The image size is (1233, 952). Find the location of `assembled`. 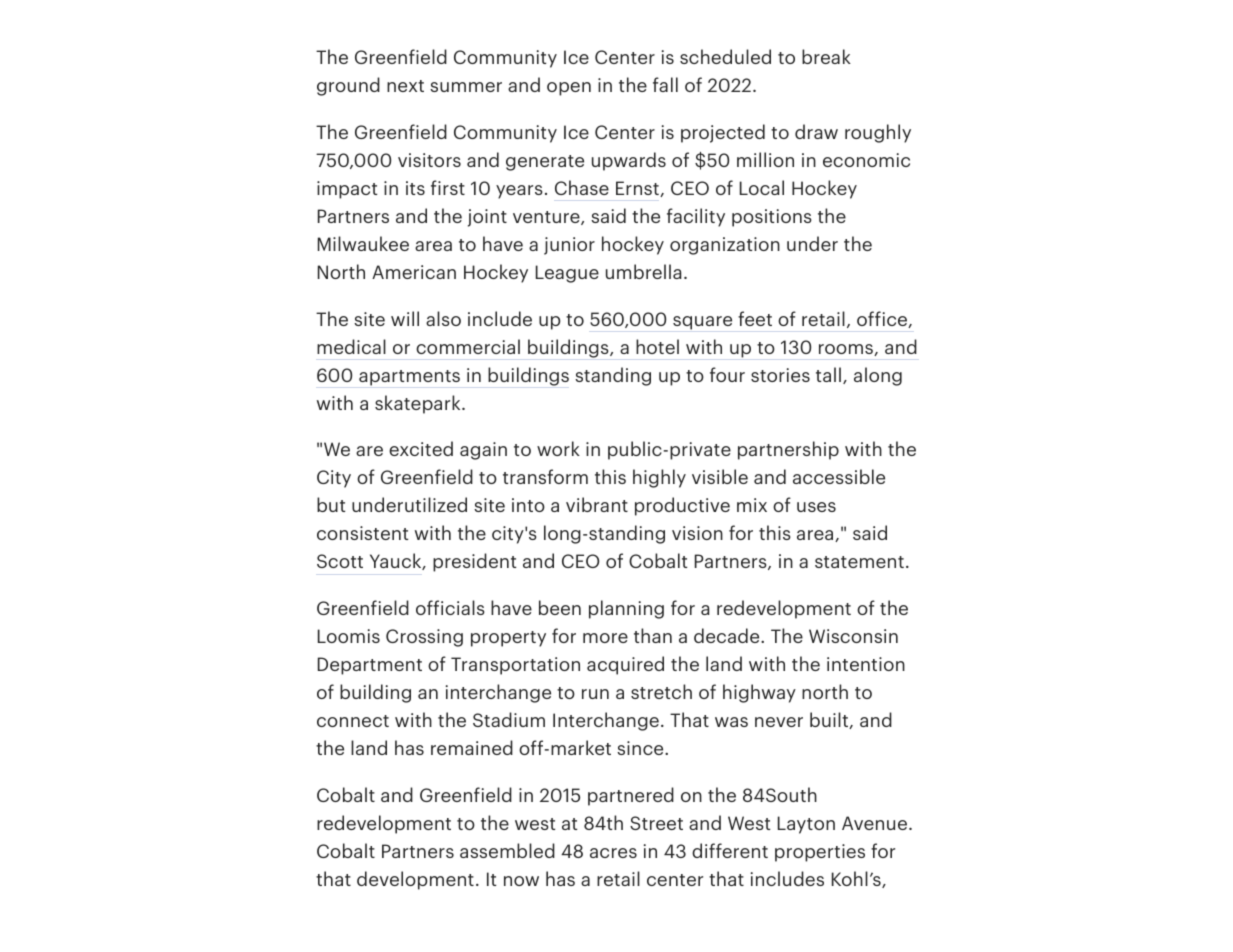

assembled is located at coordinates (507, 850).
